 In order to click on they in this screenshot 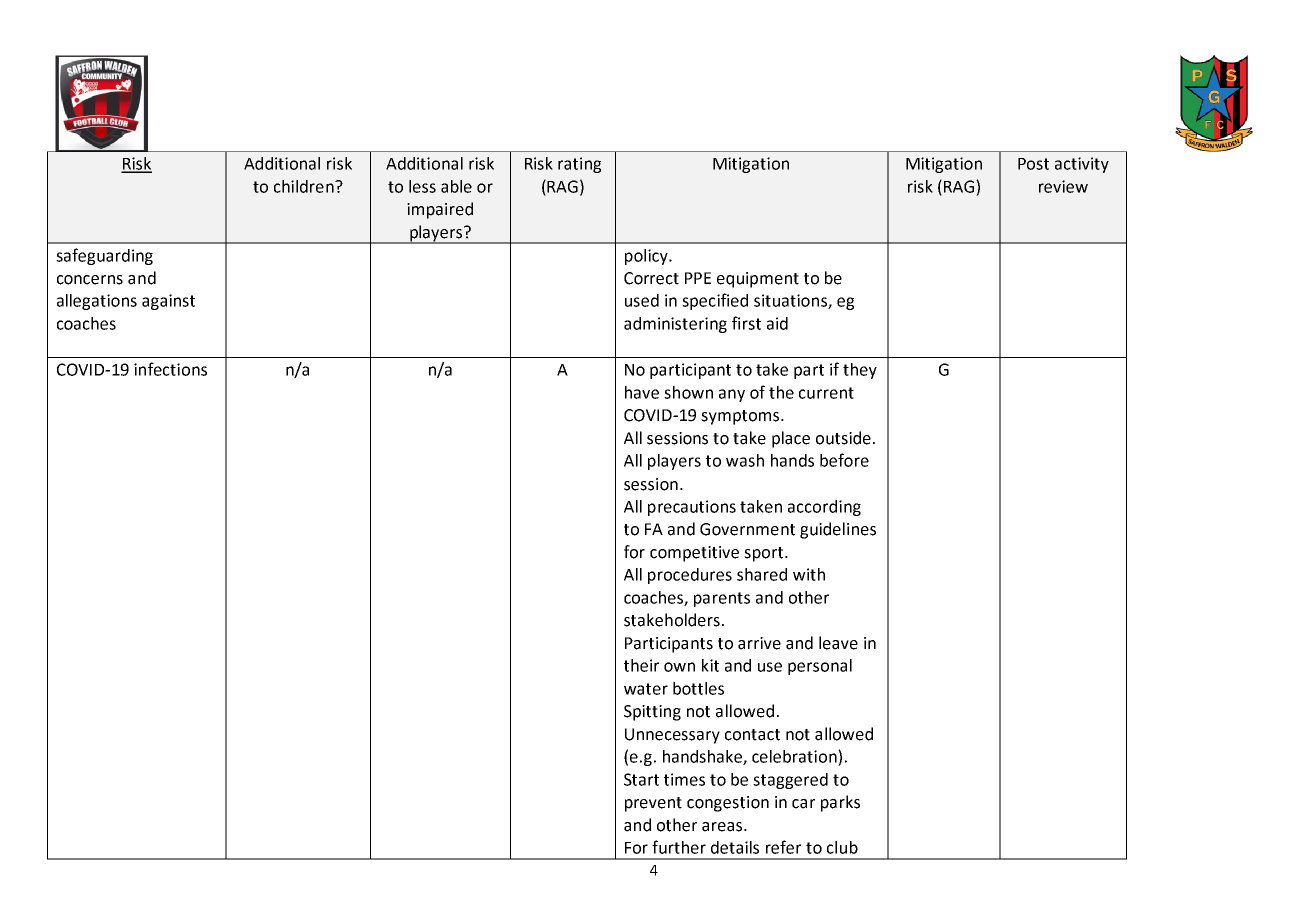, I will do `click(860, 371)`.
